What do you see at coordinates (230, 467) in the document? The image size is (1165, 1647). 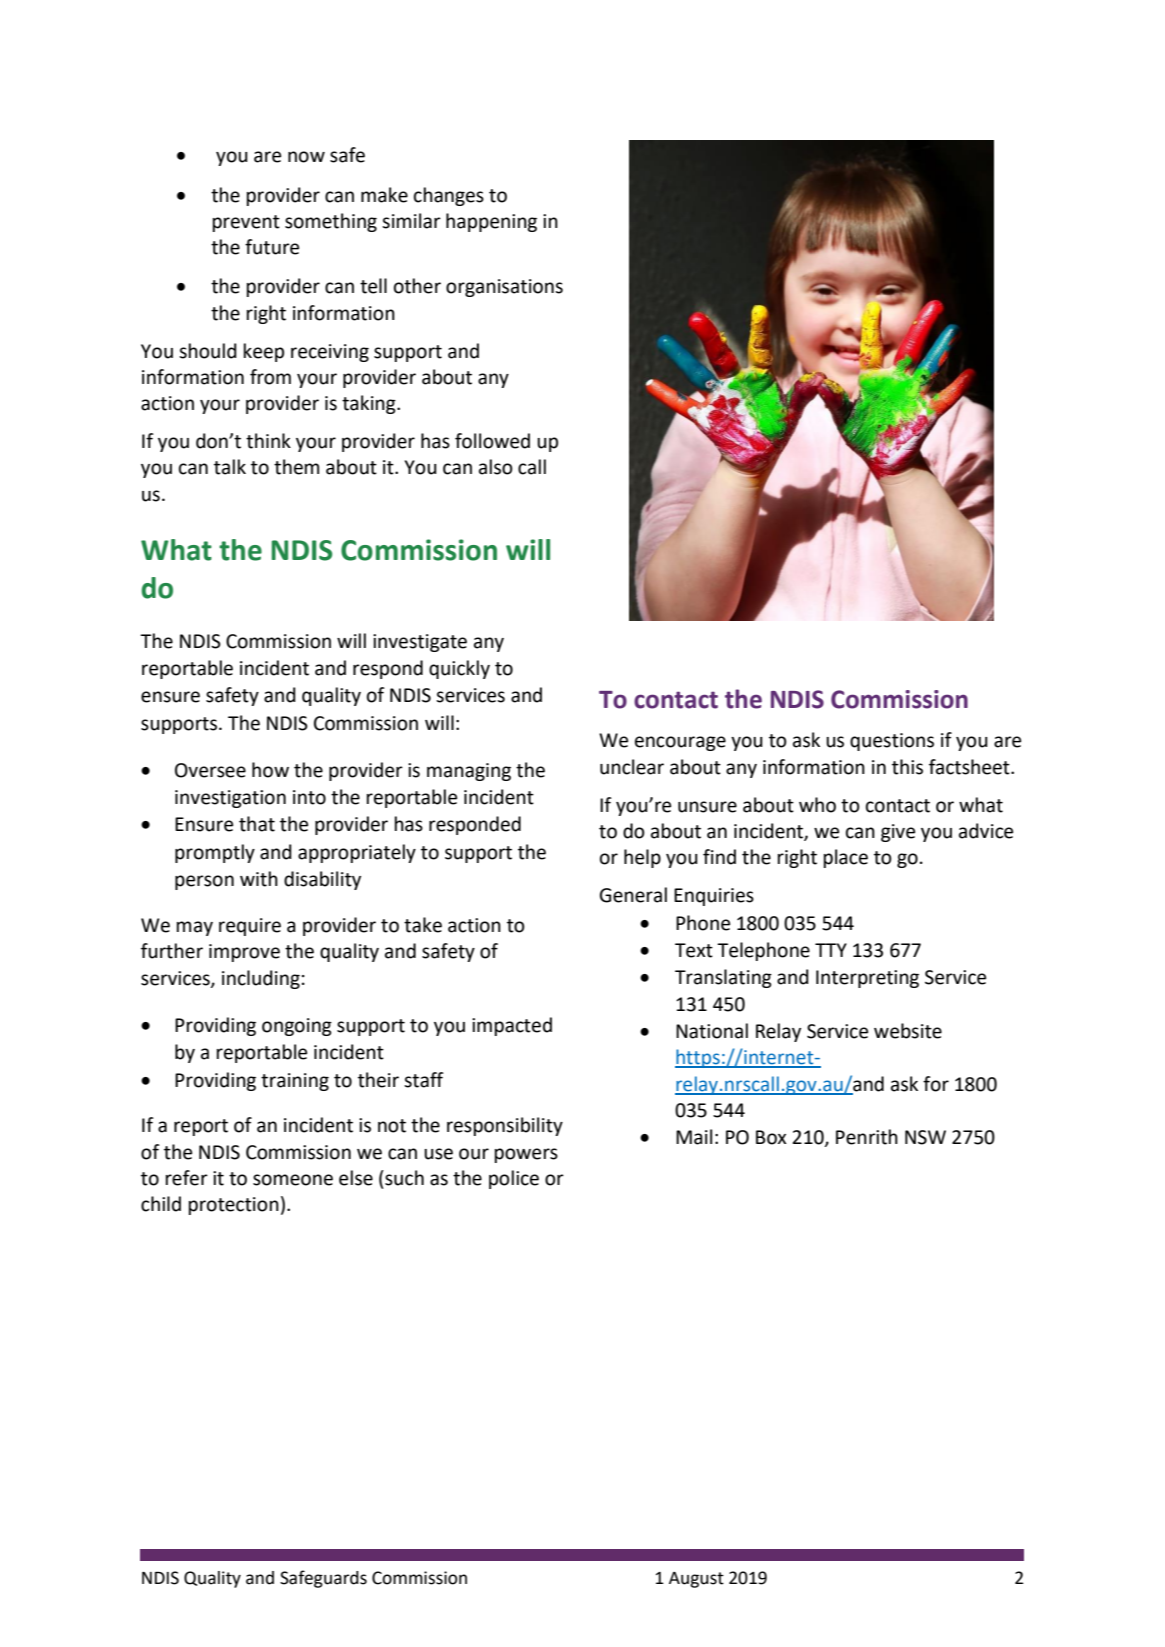 I see `talk` at bounding box center [230, 467].
